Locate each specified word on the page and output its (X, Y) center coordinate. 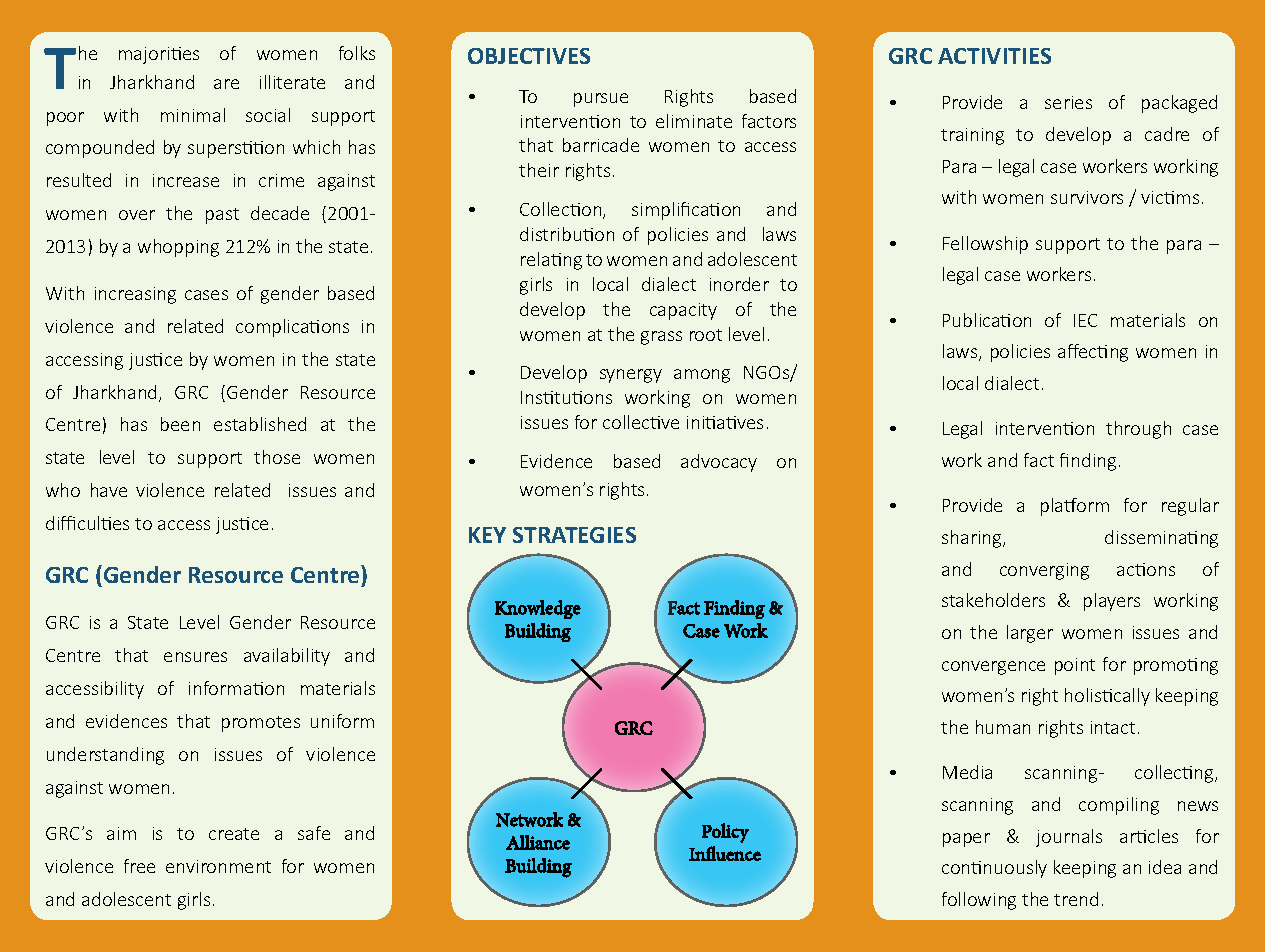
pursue (601, 100)
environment (218, 866)
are (226, 84)
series (1068, 102)
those (277, 457)
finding (1088, 462)
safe (314, 833)
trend (1076, 899)
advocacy (719, 463)
